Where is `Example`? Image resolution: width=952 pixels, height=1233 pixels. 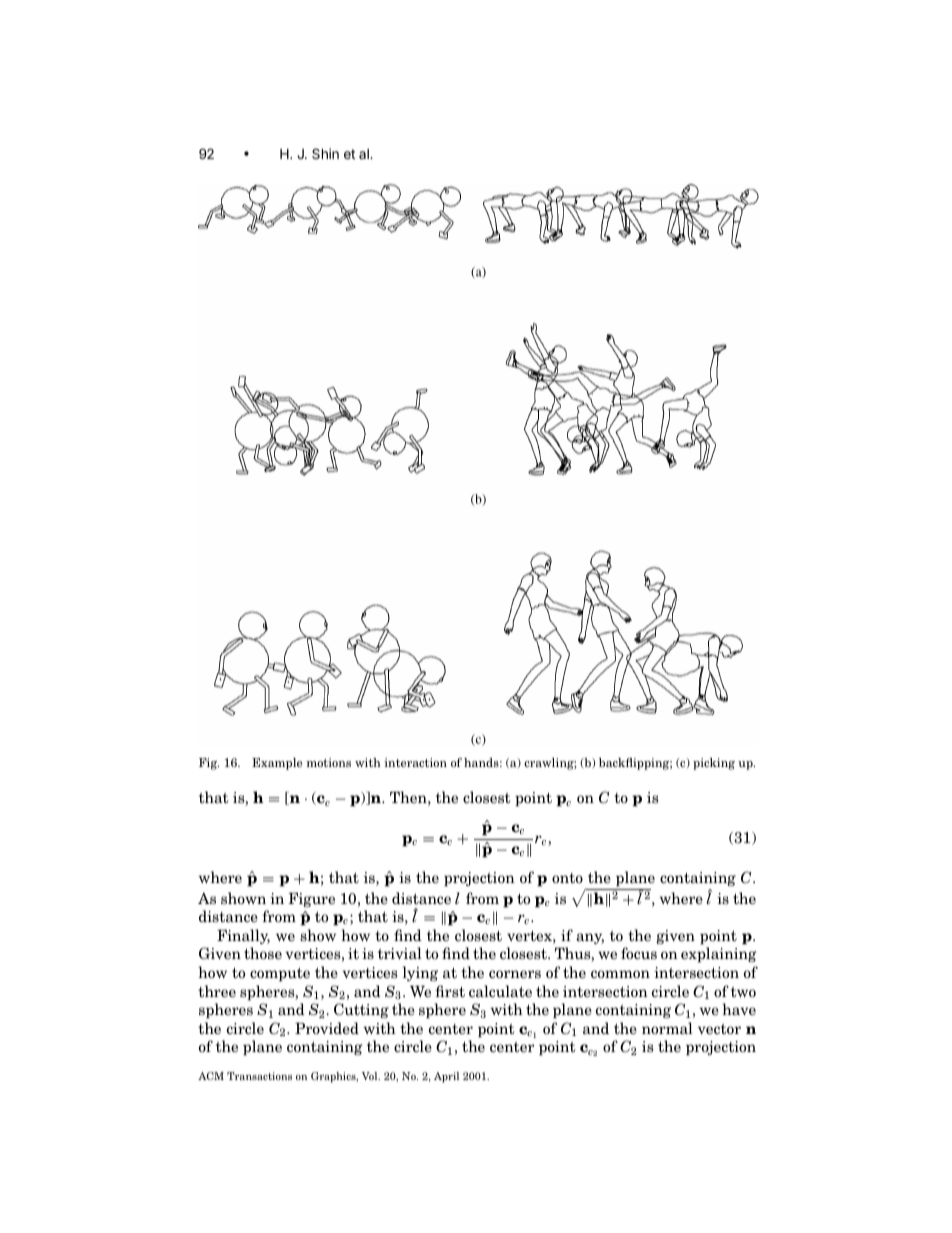
Example is located at coordinates (277, 764).
